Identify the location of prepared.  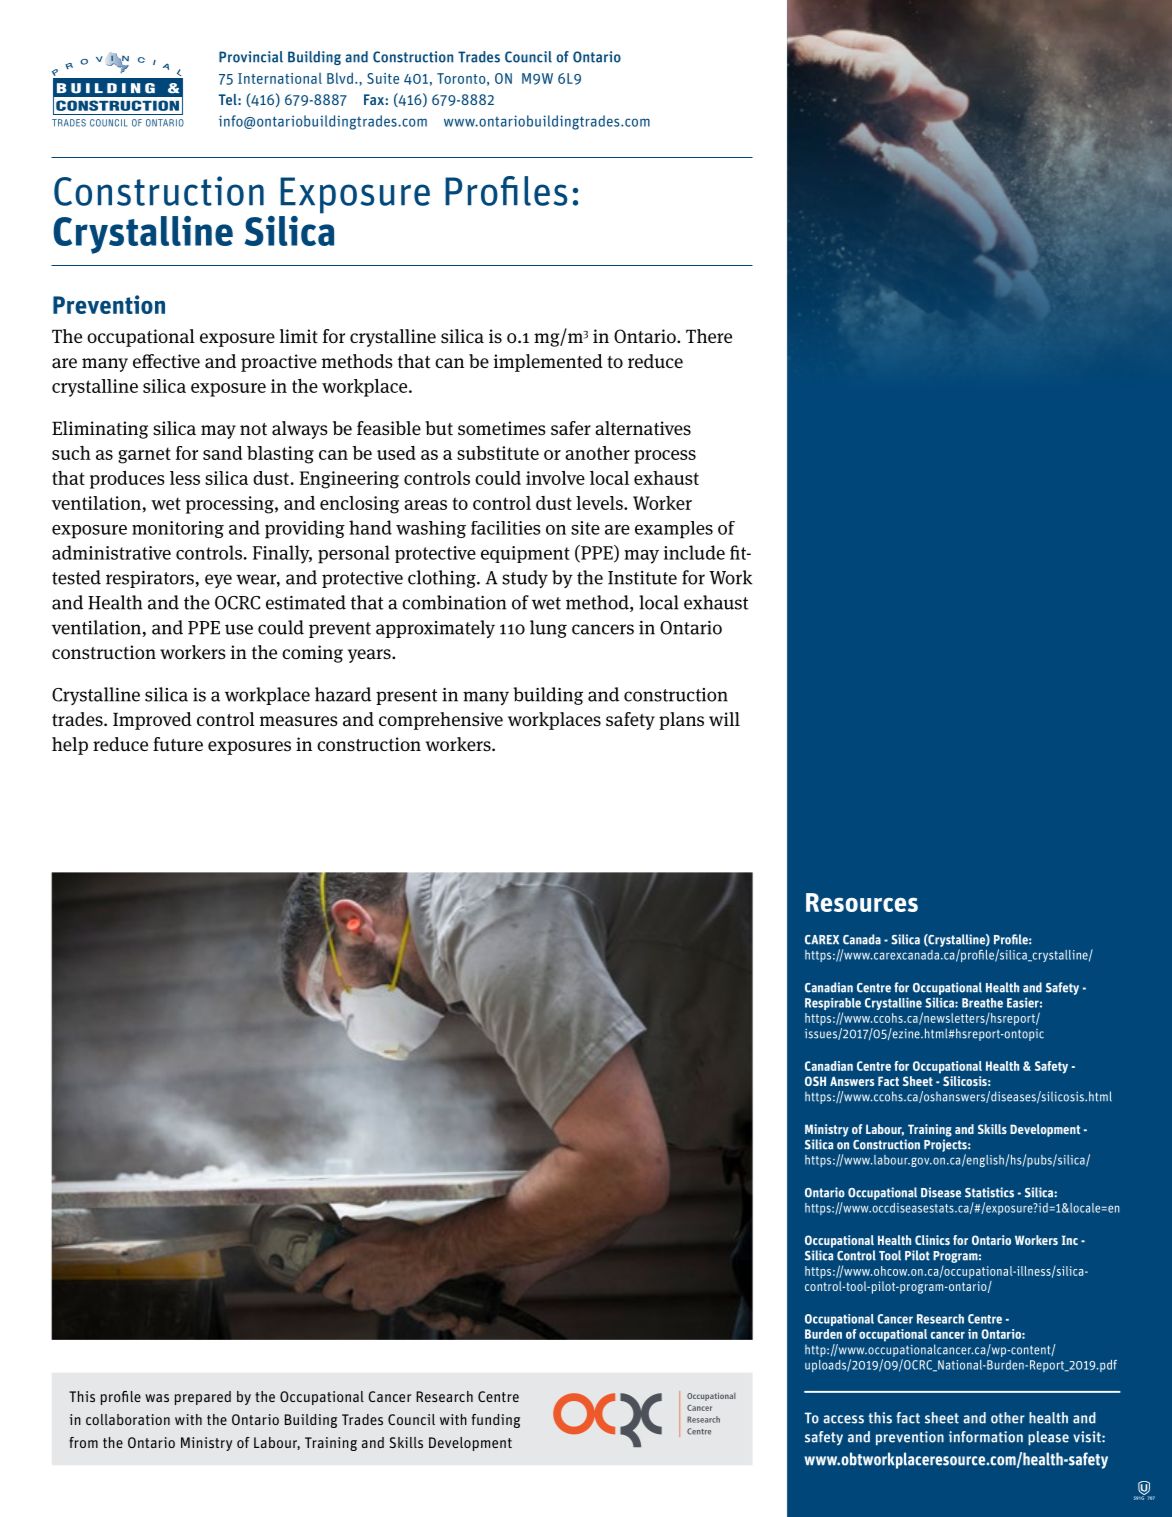
(203, 1398).
